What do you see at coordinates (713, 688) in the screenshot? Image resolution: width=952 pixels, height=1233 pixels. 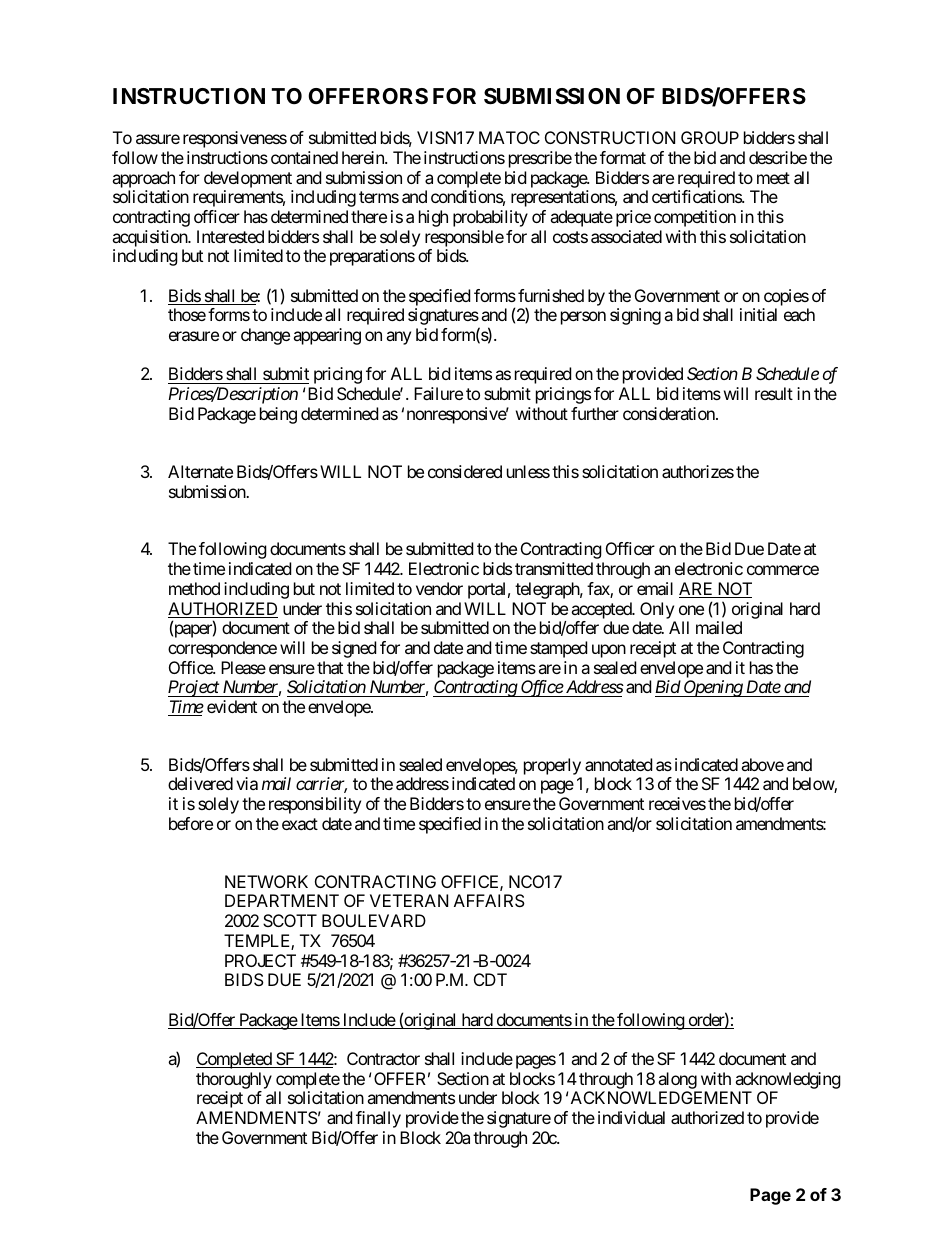 I see `Opening` at bounding box center [713, 688].
